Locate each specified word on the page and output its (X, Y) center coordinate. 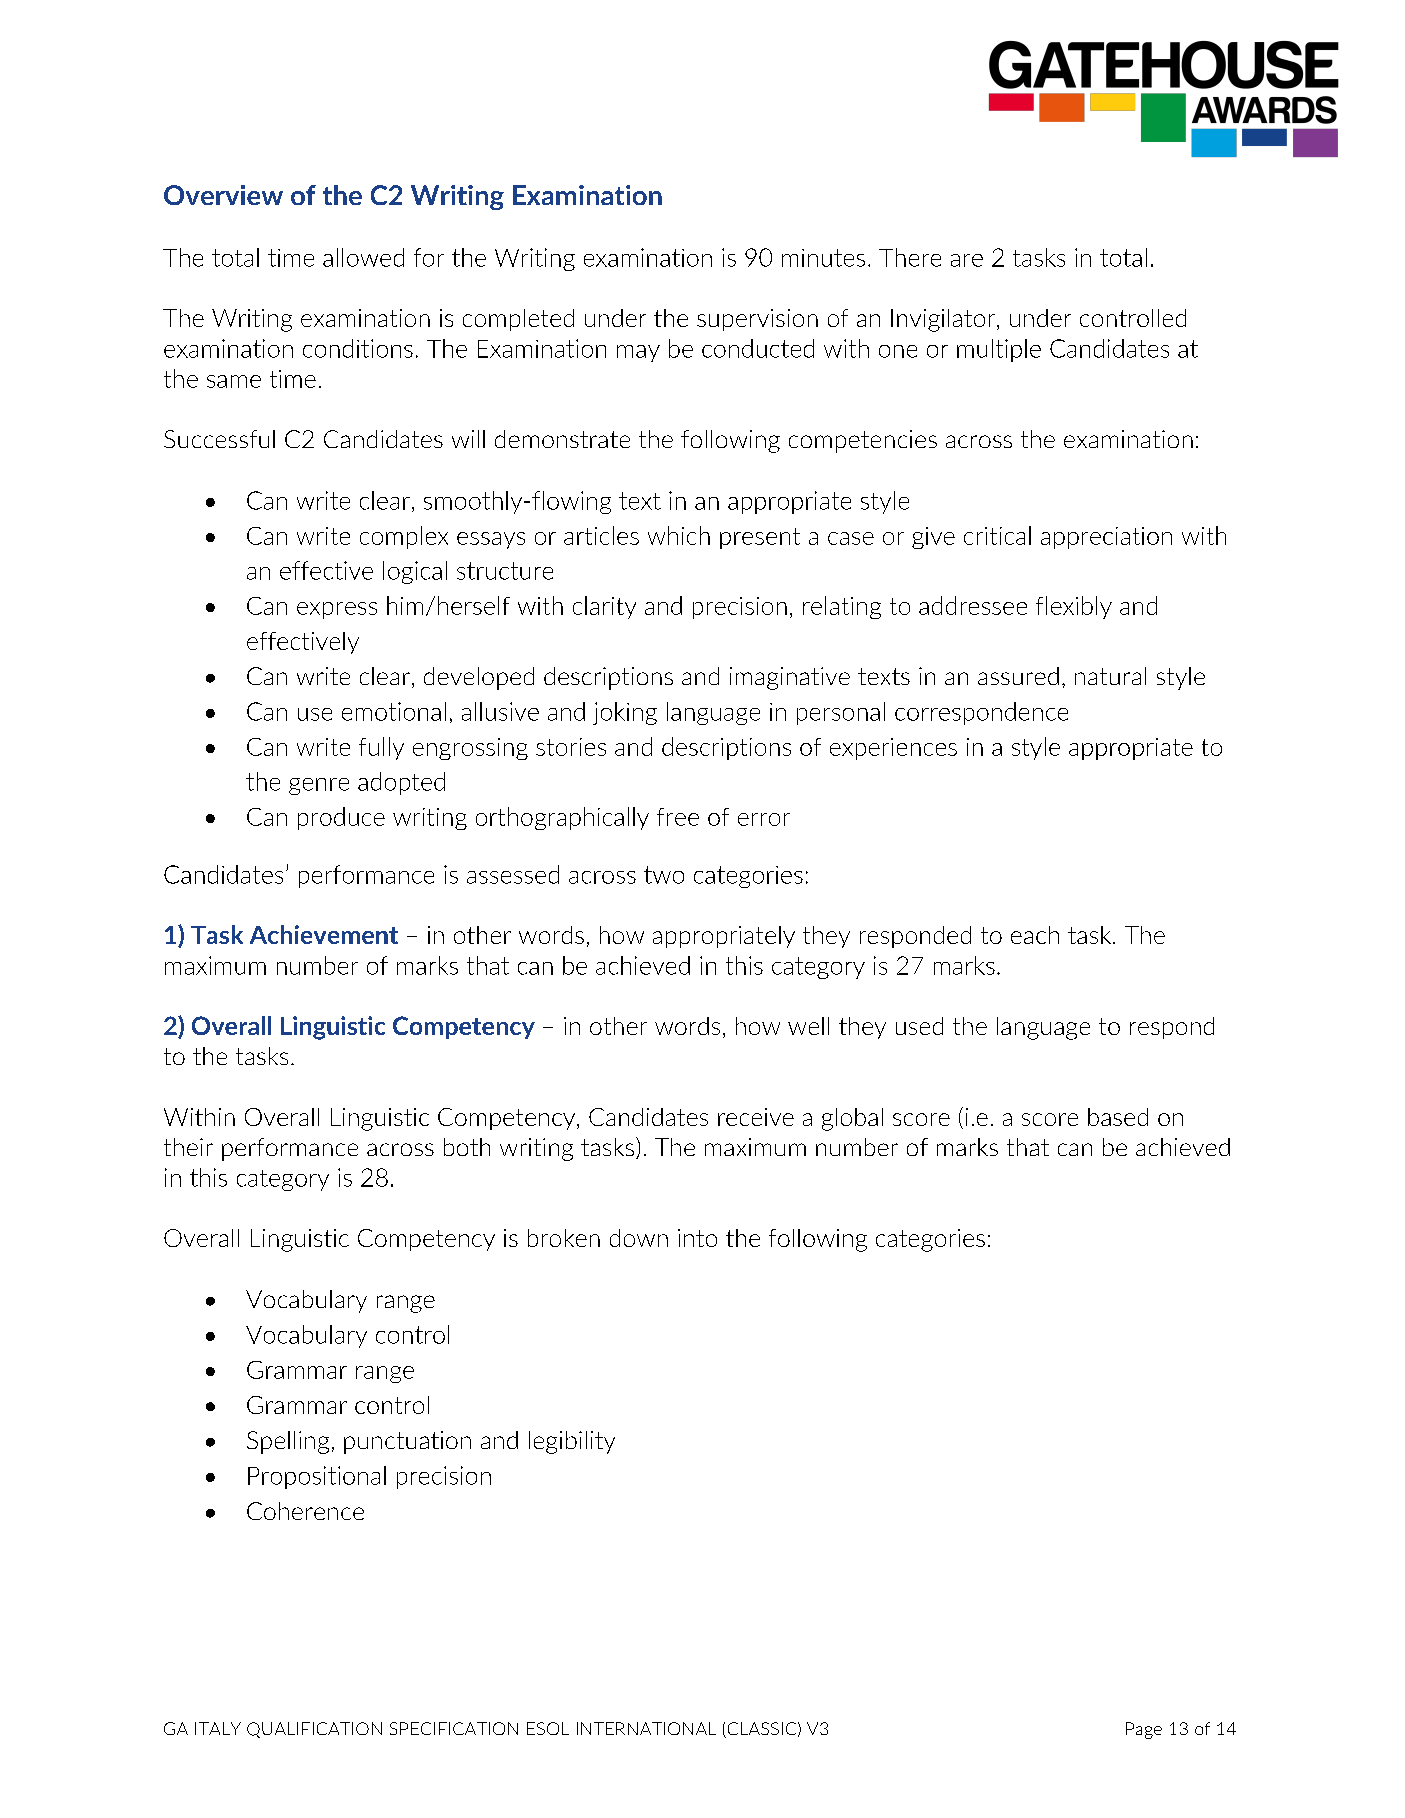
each (1035, 935)
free (678, 817)
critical (997, 535)
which (679, 535)
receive (756, 1117)
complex (404, 537)
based (1118, 1117)
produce (341, 818)
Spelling (288, 1442)
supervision (757, 320)
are (967, 260)
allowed (363, 257)
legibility (572, 1442)
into (697, 1238)
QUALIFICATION (314, 1730)
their (188, 1147)
